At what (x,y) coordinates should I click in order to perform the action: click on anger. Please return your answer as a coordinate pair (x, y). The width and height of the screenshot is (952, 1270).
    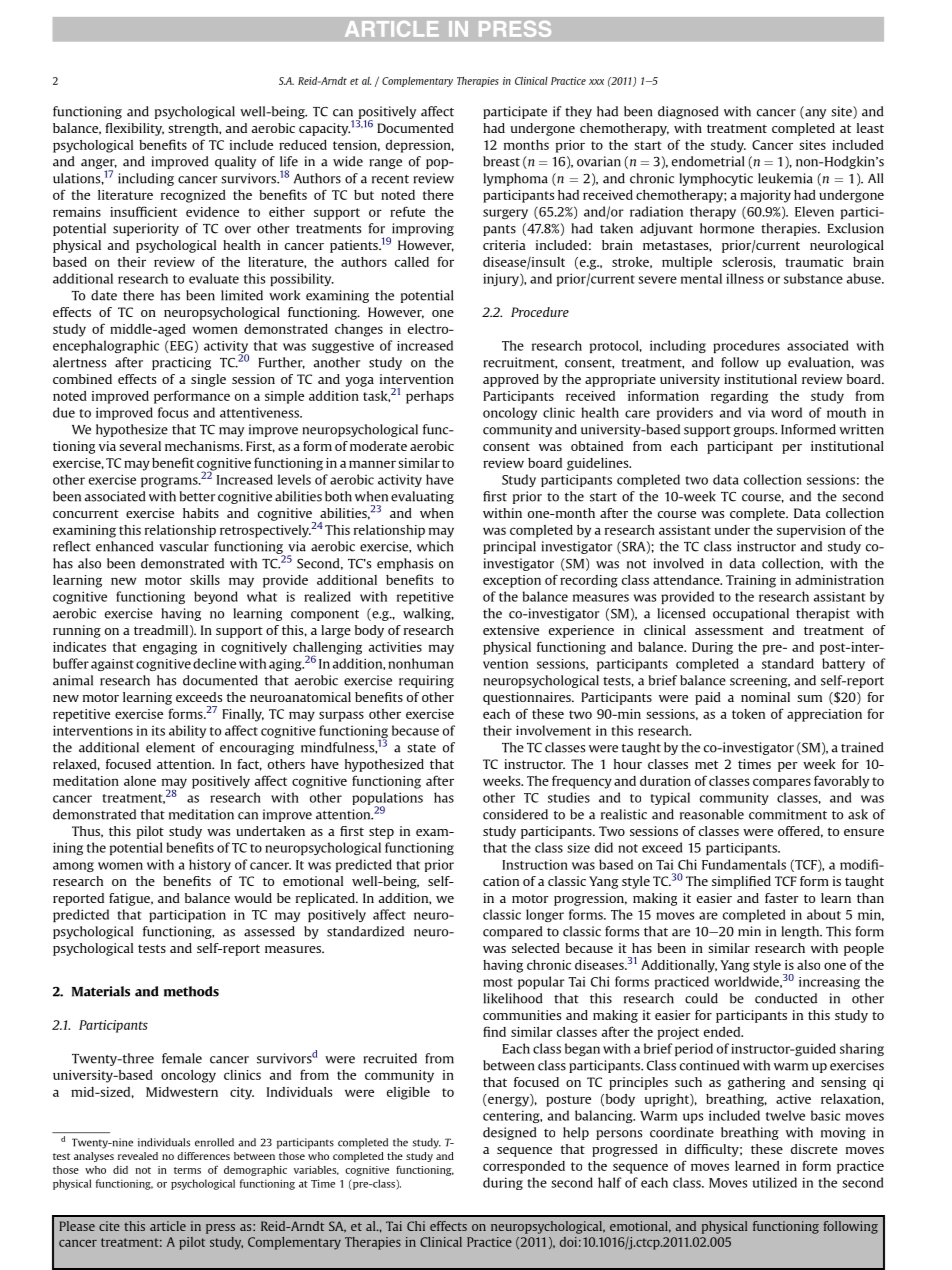
    Looking at the image, I should click on (99, 165).
